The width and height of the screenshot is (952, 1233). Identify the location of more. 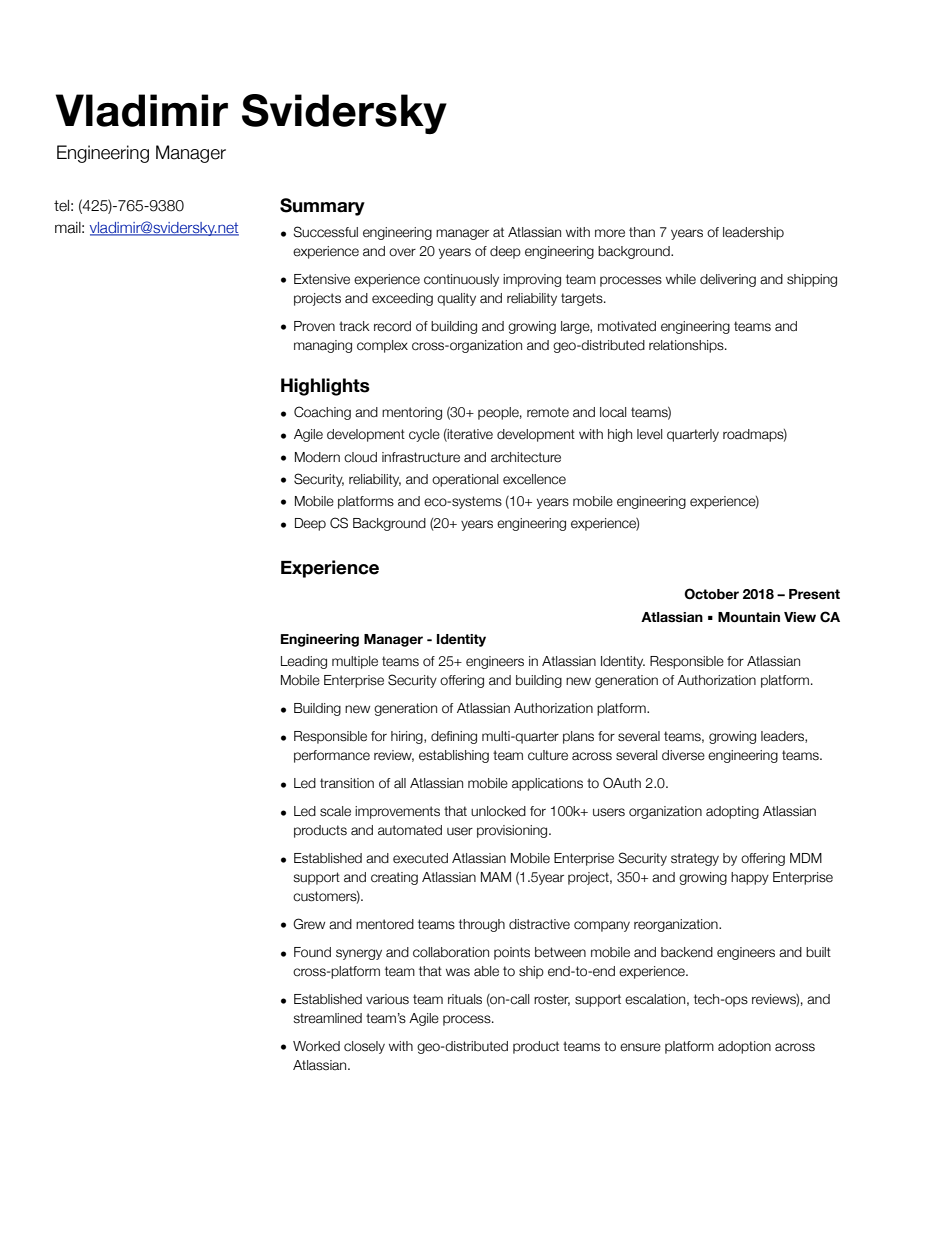
(610, 233).
